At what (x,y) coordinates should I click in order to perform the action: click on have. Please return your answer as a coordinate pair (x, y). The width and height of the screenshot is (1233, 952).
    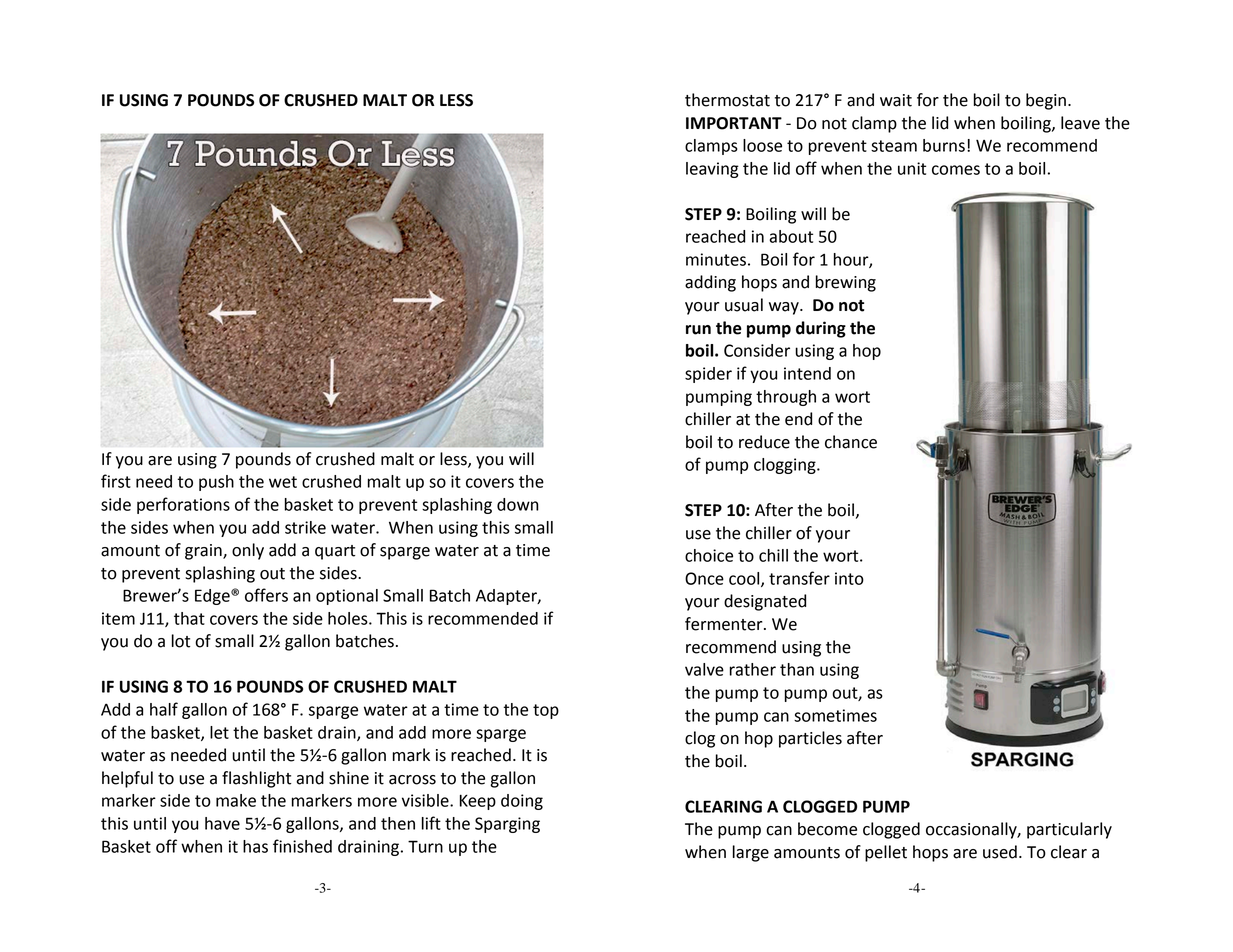
    Looking at the image, I should click on (222, 823).
